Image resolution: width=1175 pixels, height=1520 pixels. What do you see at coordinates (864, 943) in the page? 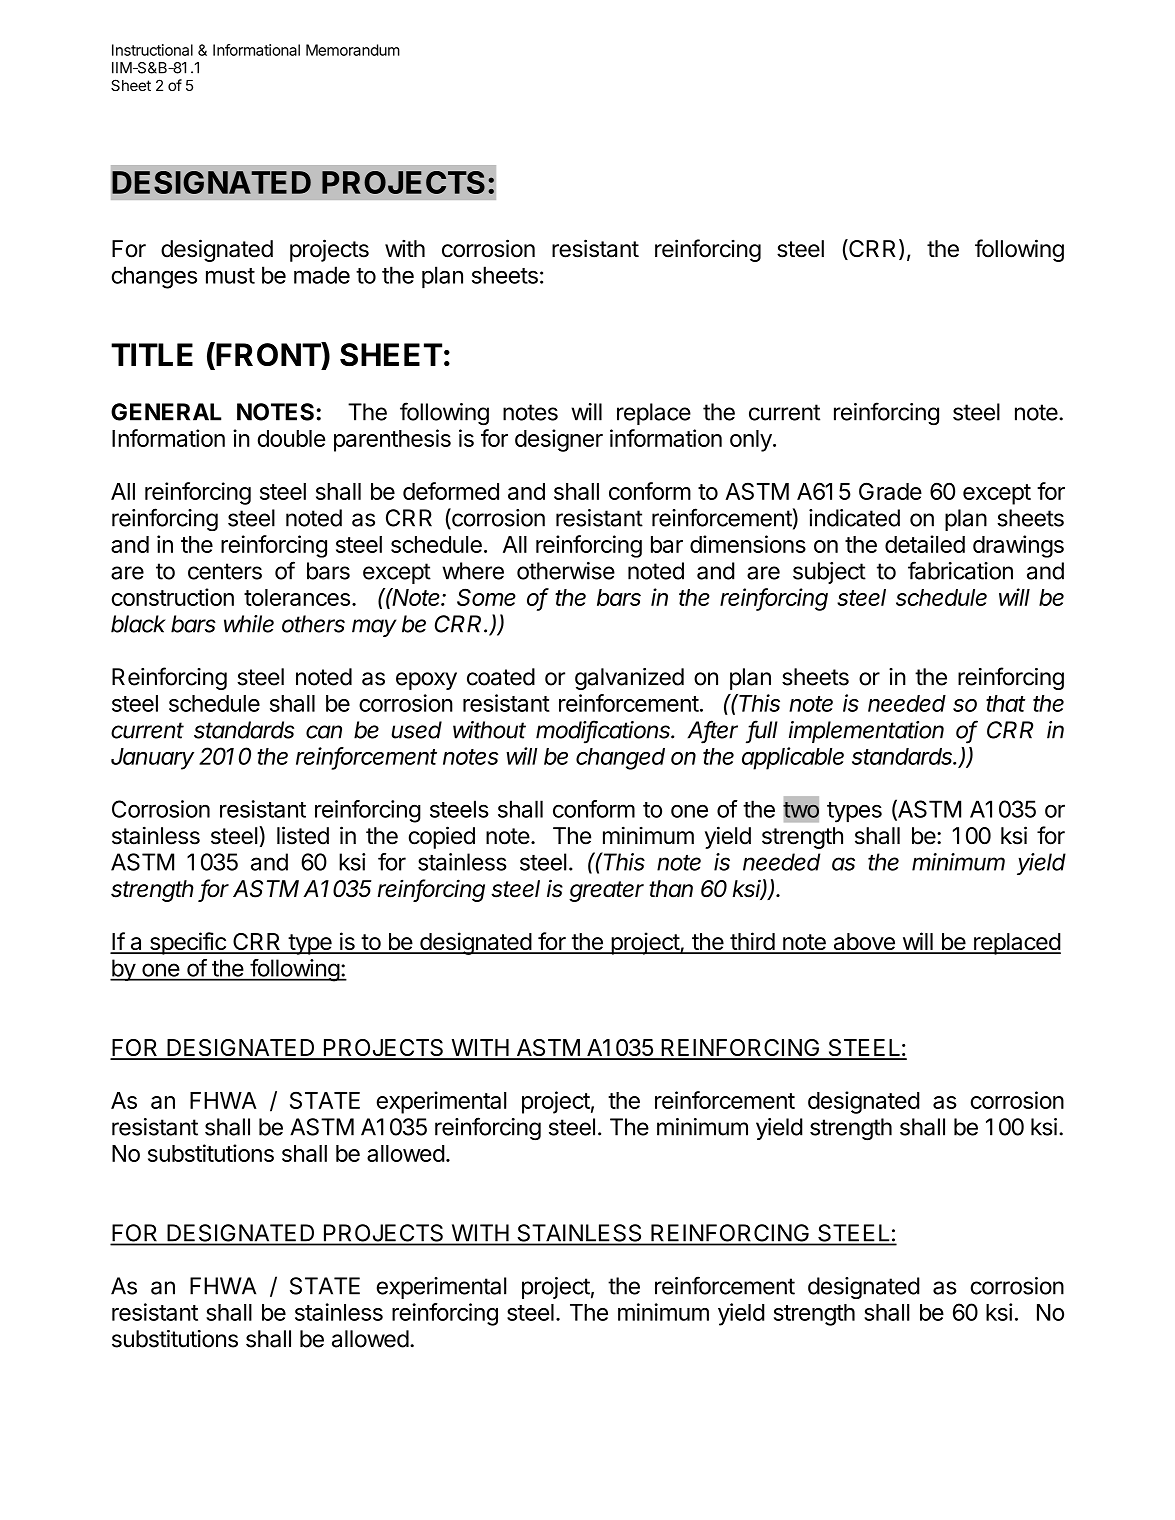
I see `above` at bounding box center [864, 943].
